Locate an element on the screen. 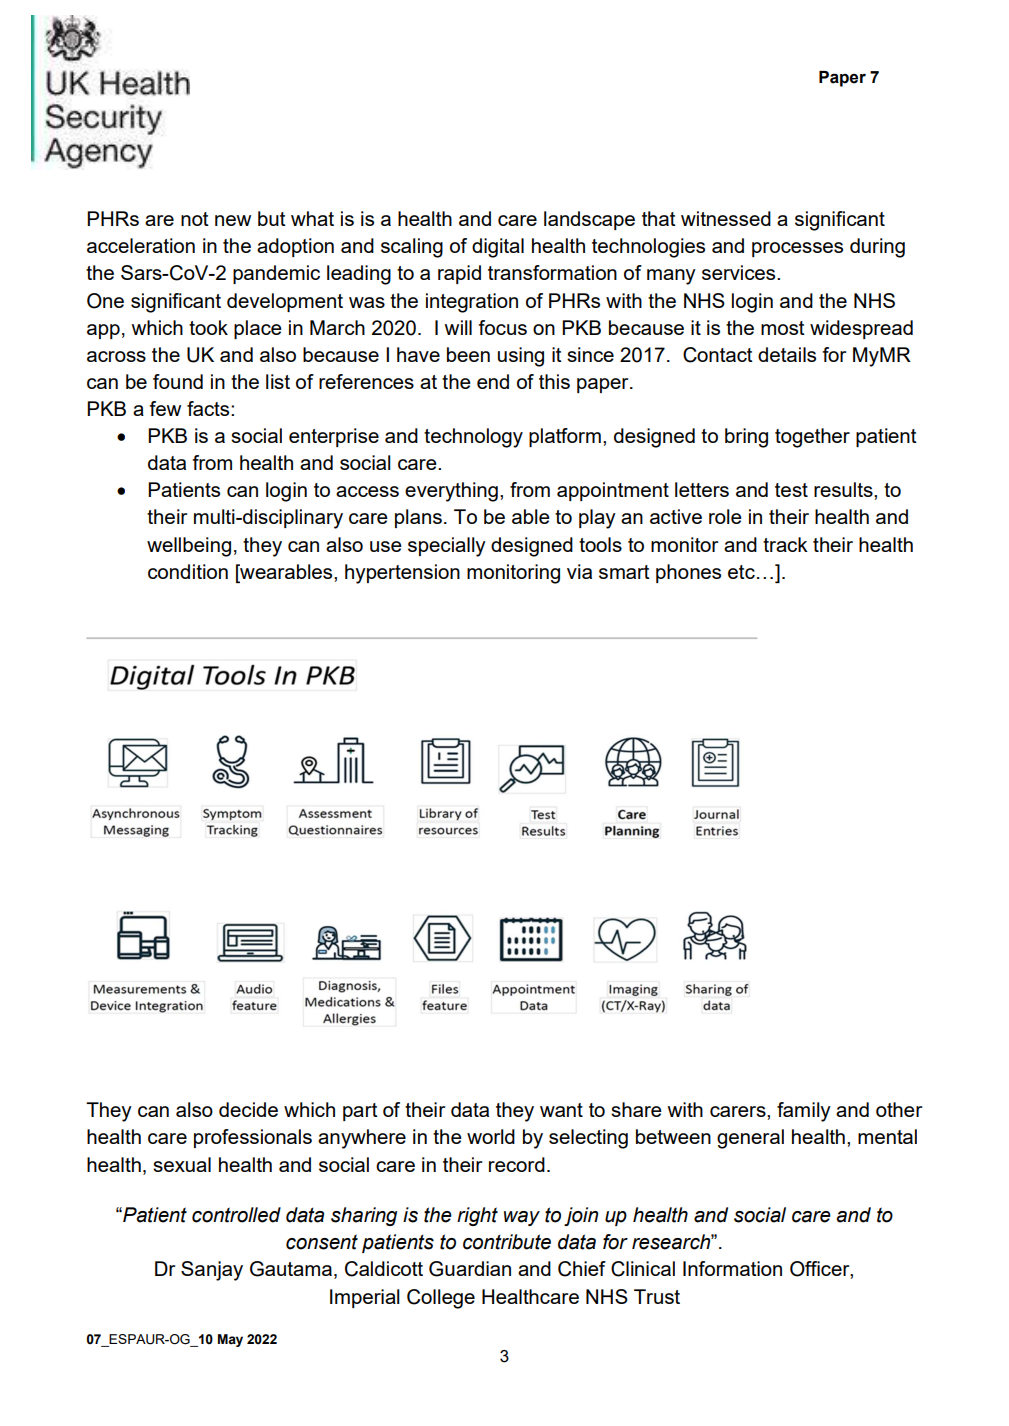 The width and height of the screenshot is (1009, 1426). condition is located at coordinates (188, 571).
